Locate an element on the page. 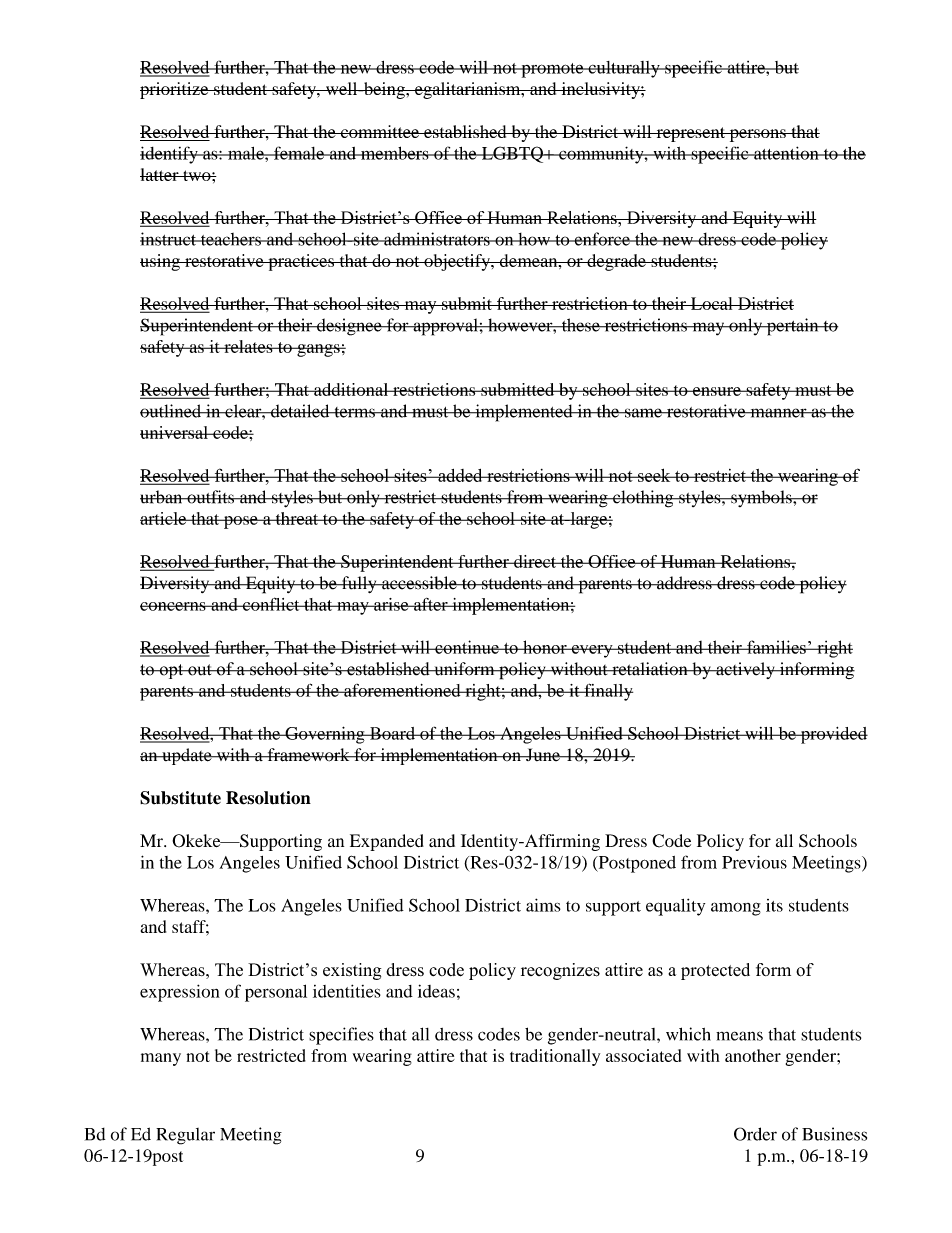 The height and width of the page is (1233, 952). persons is located at coordinates (757, 135).
